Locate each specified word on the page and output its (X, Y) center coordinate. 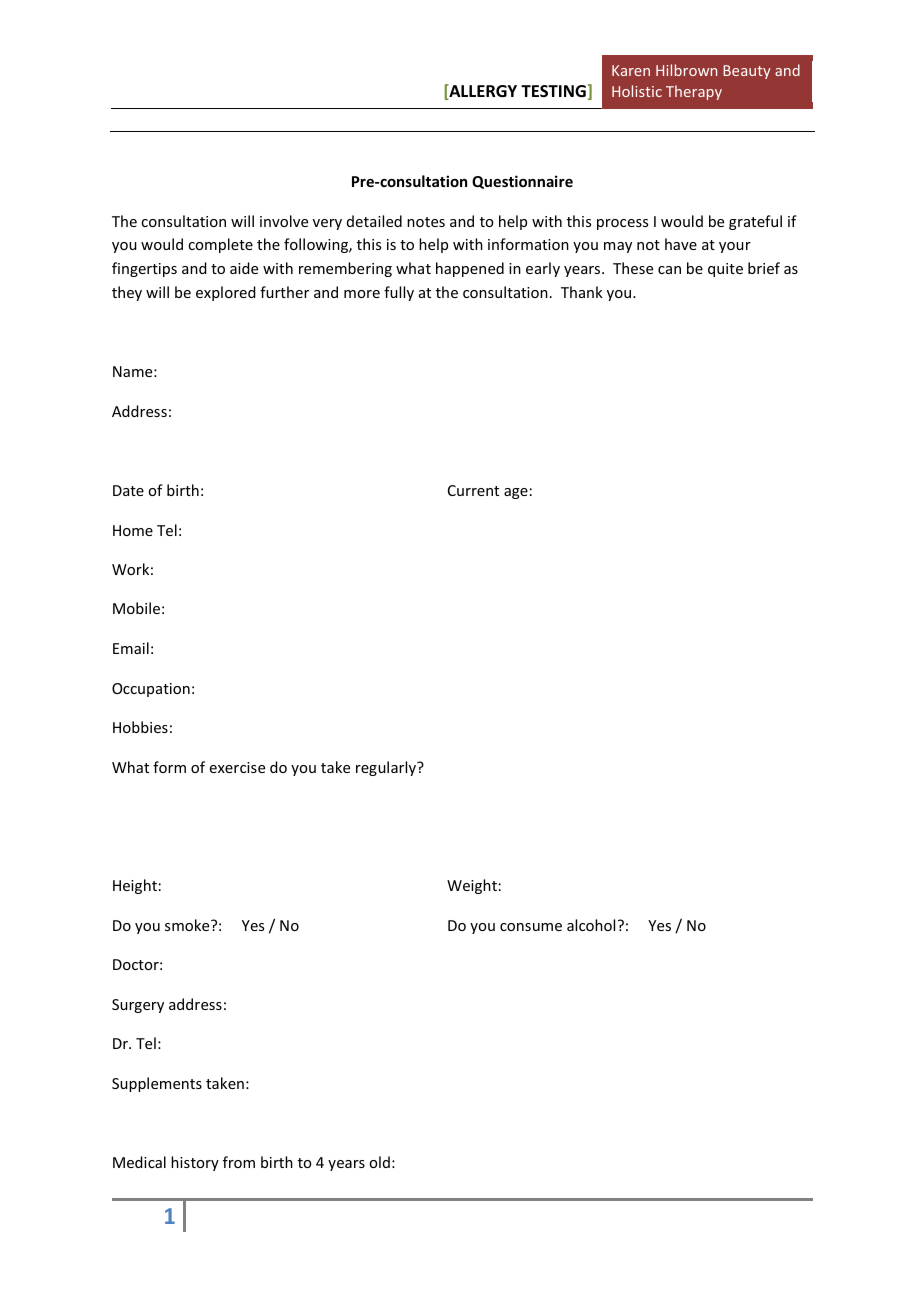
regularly (387, 768)
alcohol (591, 925)
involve (284, 221)
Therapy (694, 92)
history (195, 1163)
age (516, 493)
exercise (237, 767)
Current (473, 490)
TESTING (553, 91)
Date (128, 490)
